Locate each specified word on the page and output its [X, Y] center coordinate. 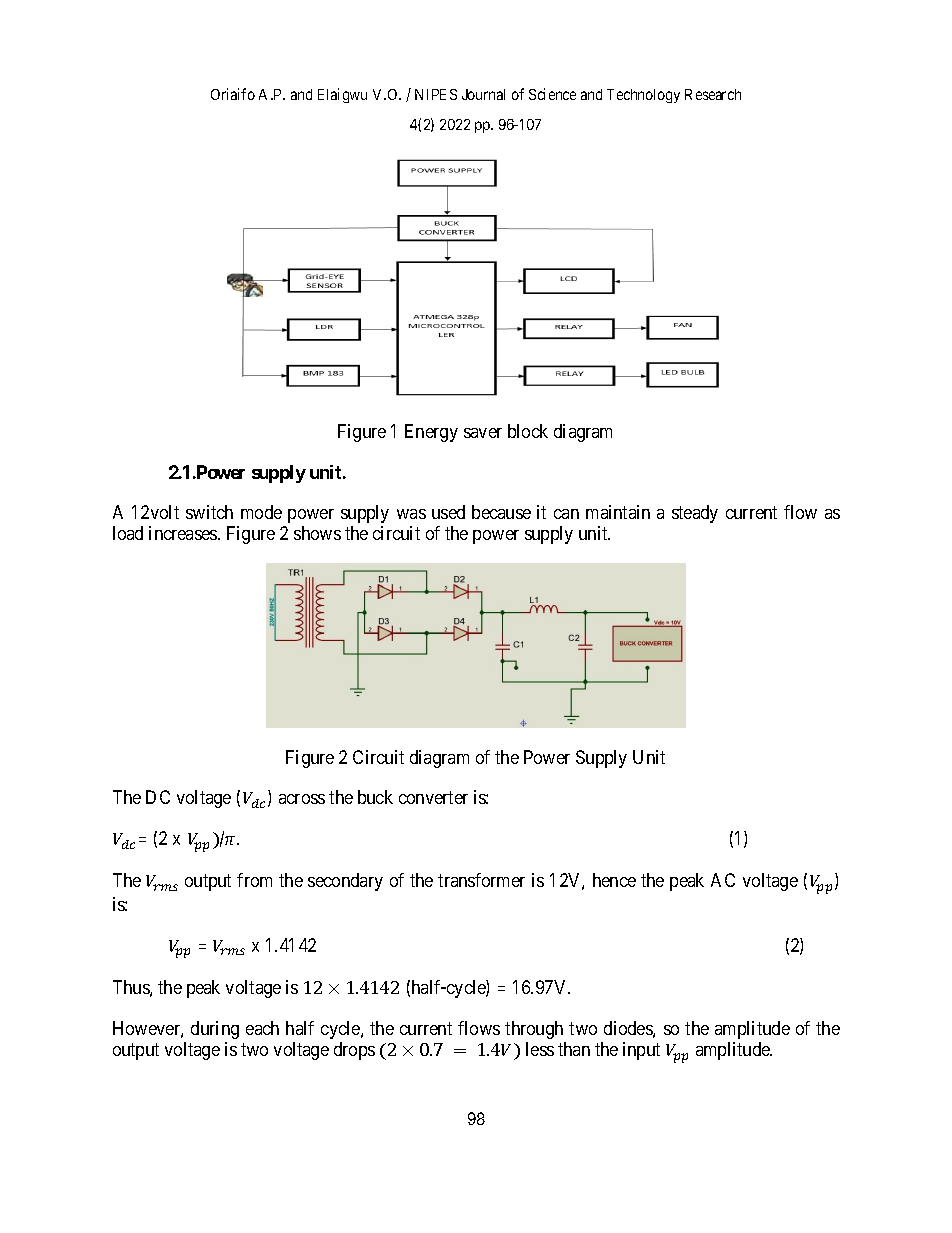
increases [184, 533]
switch [209, 512]
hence [614, 880]
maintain [618, 512]
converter [433, 797]
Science [552, 94]
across [302, 799]
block [528, 431]
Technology [643, 96]
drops [354, 1051]
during [215, 1030]
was [411, 514]
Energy [431, 433]
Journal [483, 94]
